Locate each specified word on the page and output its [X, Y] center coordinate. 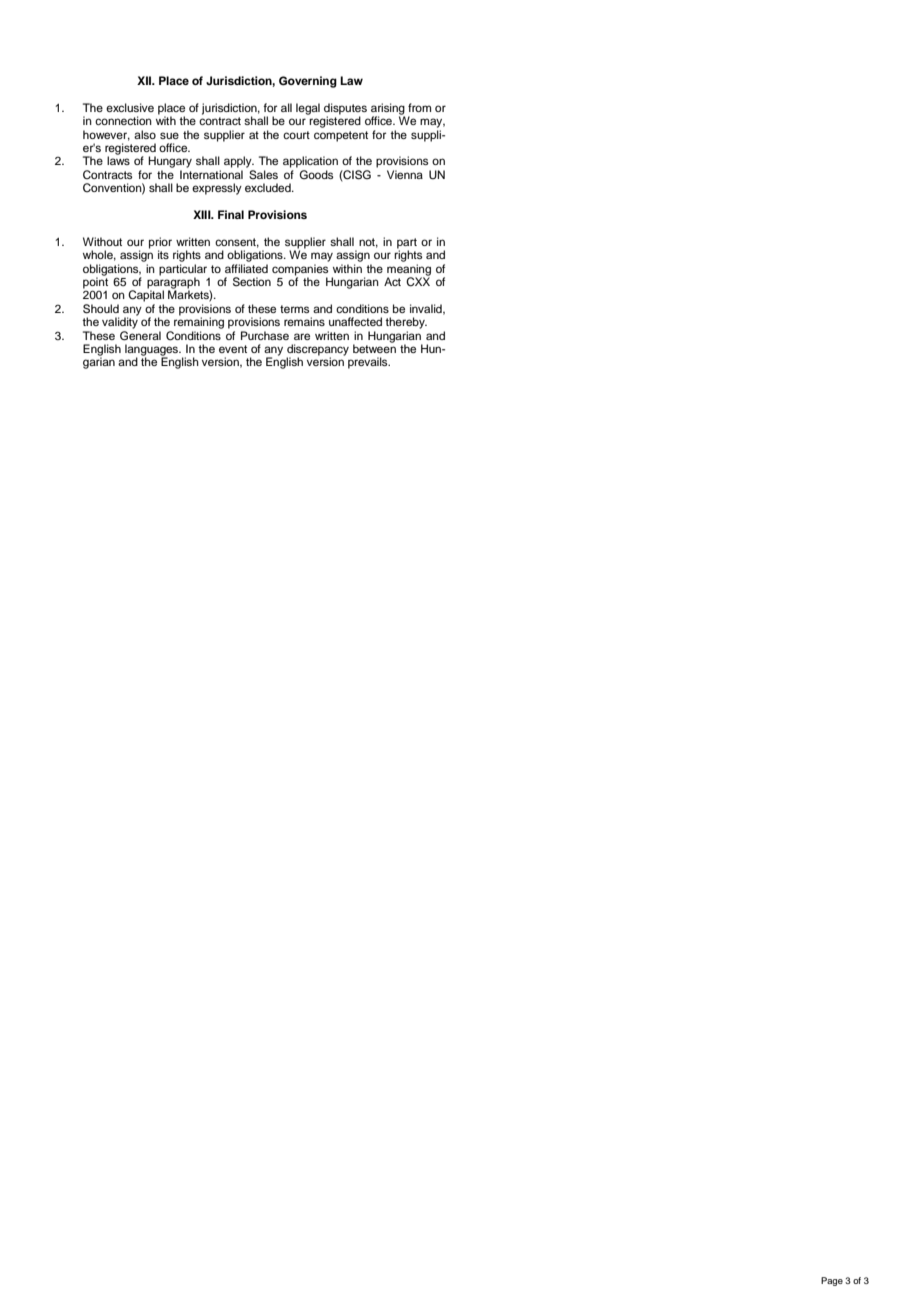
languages [153, 351]
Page [832, 1281]
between [374, 347]
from [419, 107]
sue [169, 135]
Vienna [405, 174]
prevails [369, 363]
